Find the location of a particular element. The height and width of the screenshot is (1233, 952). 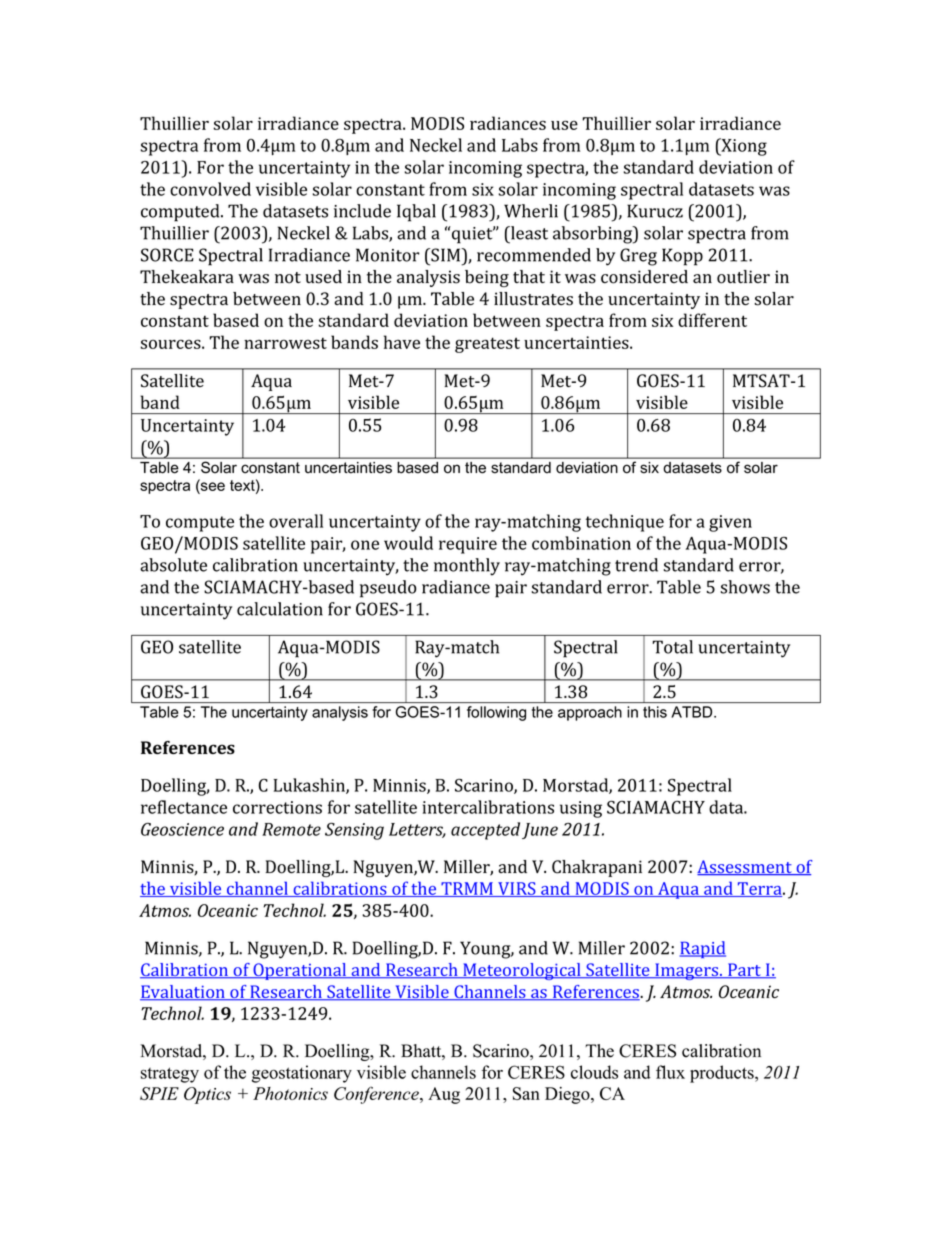

geostationary is located at coordinates (302, 1074).
